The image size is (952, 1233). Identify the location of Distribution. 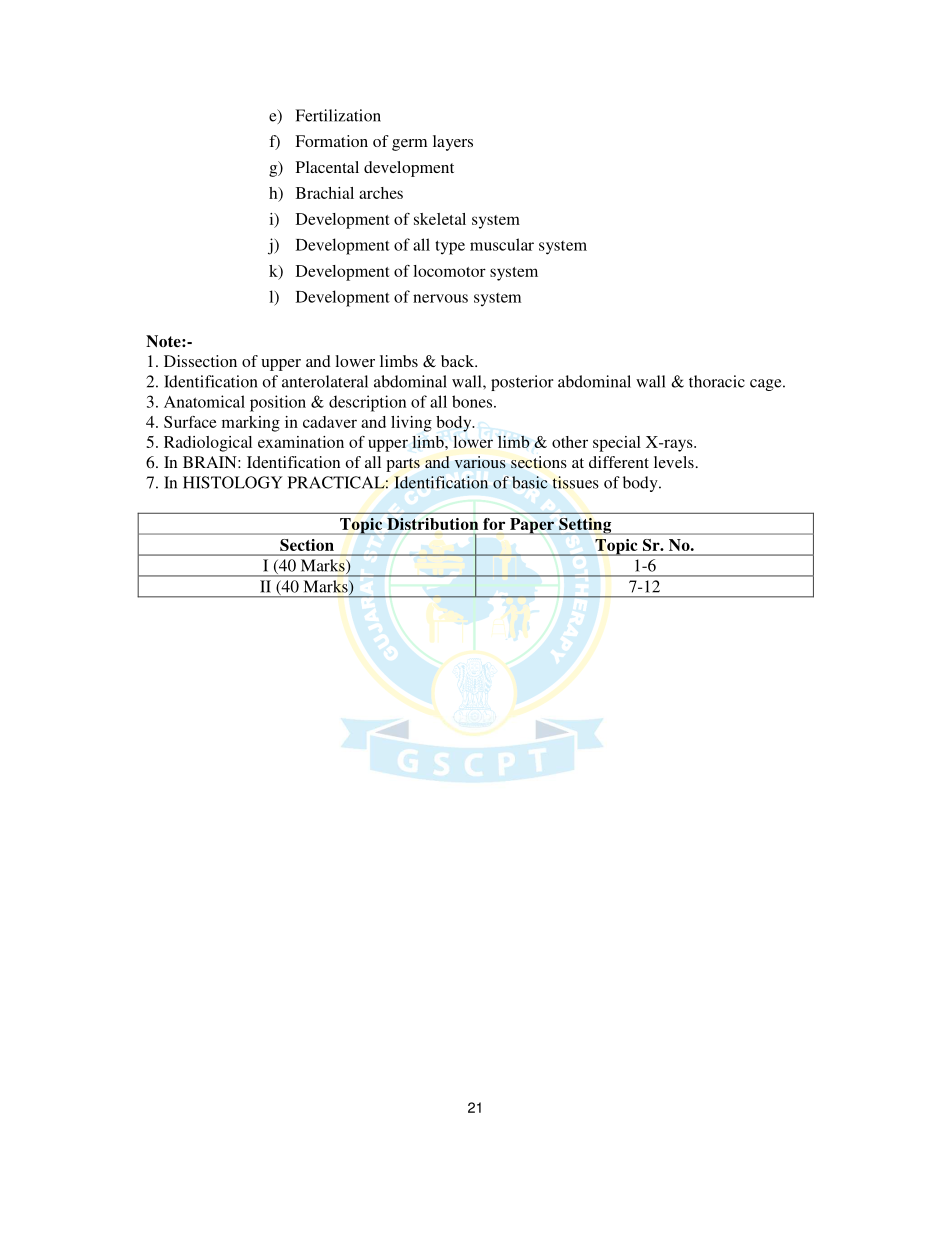
(433, 524).
